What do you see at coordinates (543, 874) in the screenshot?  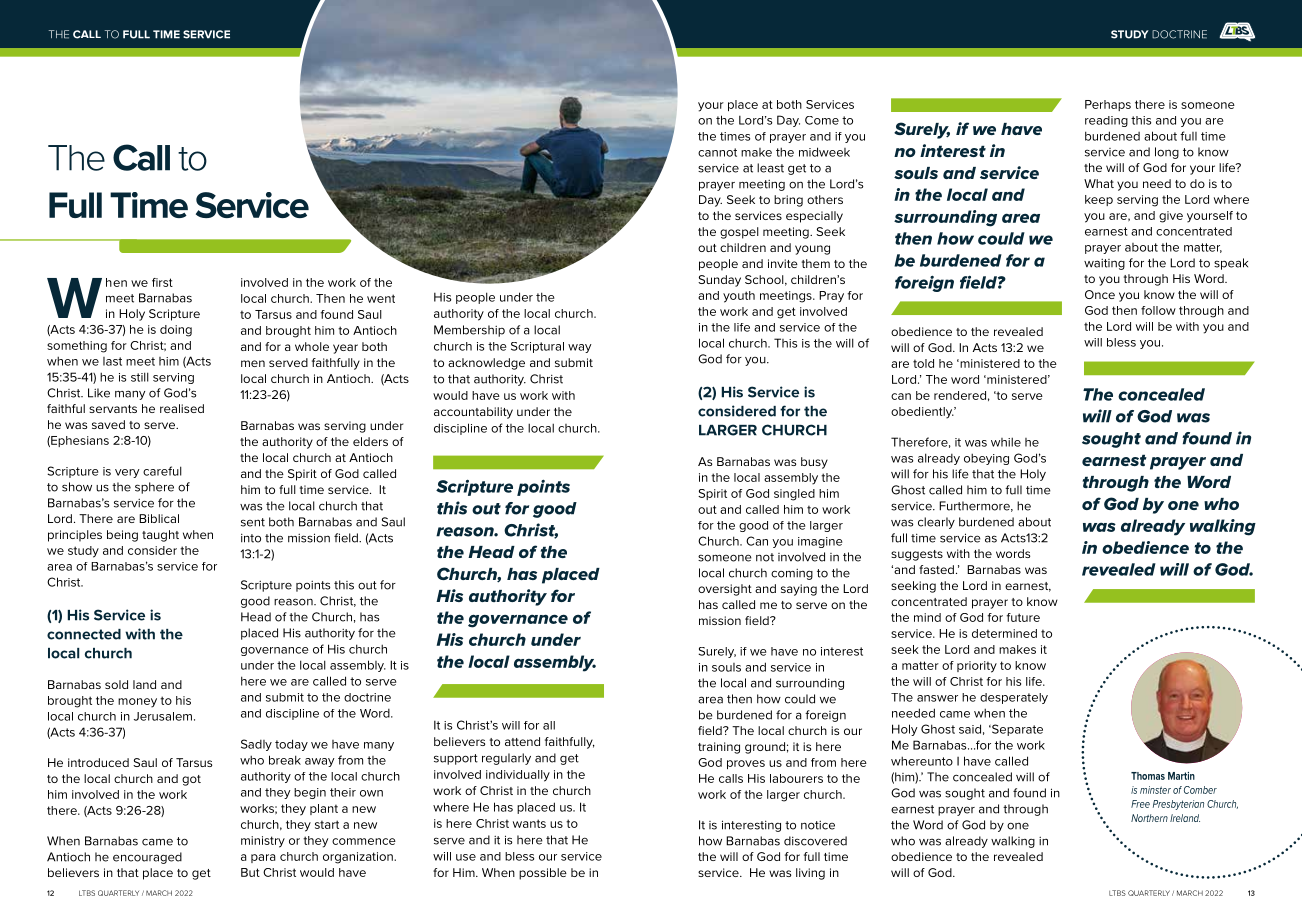 I see `possible` at bounding box center [543, 874].
